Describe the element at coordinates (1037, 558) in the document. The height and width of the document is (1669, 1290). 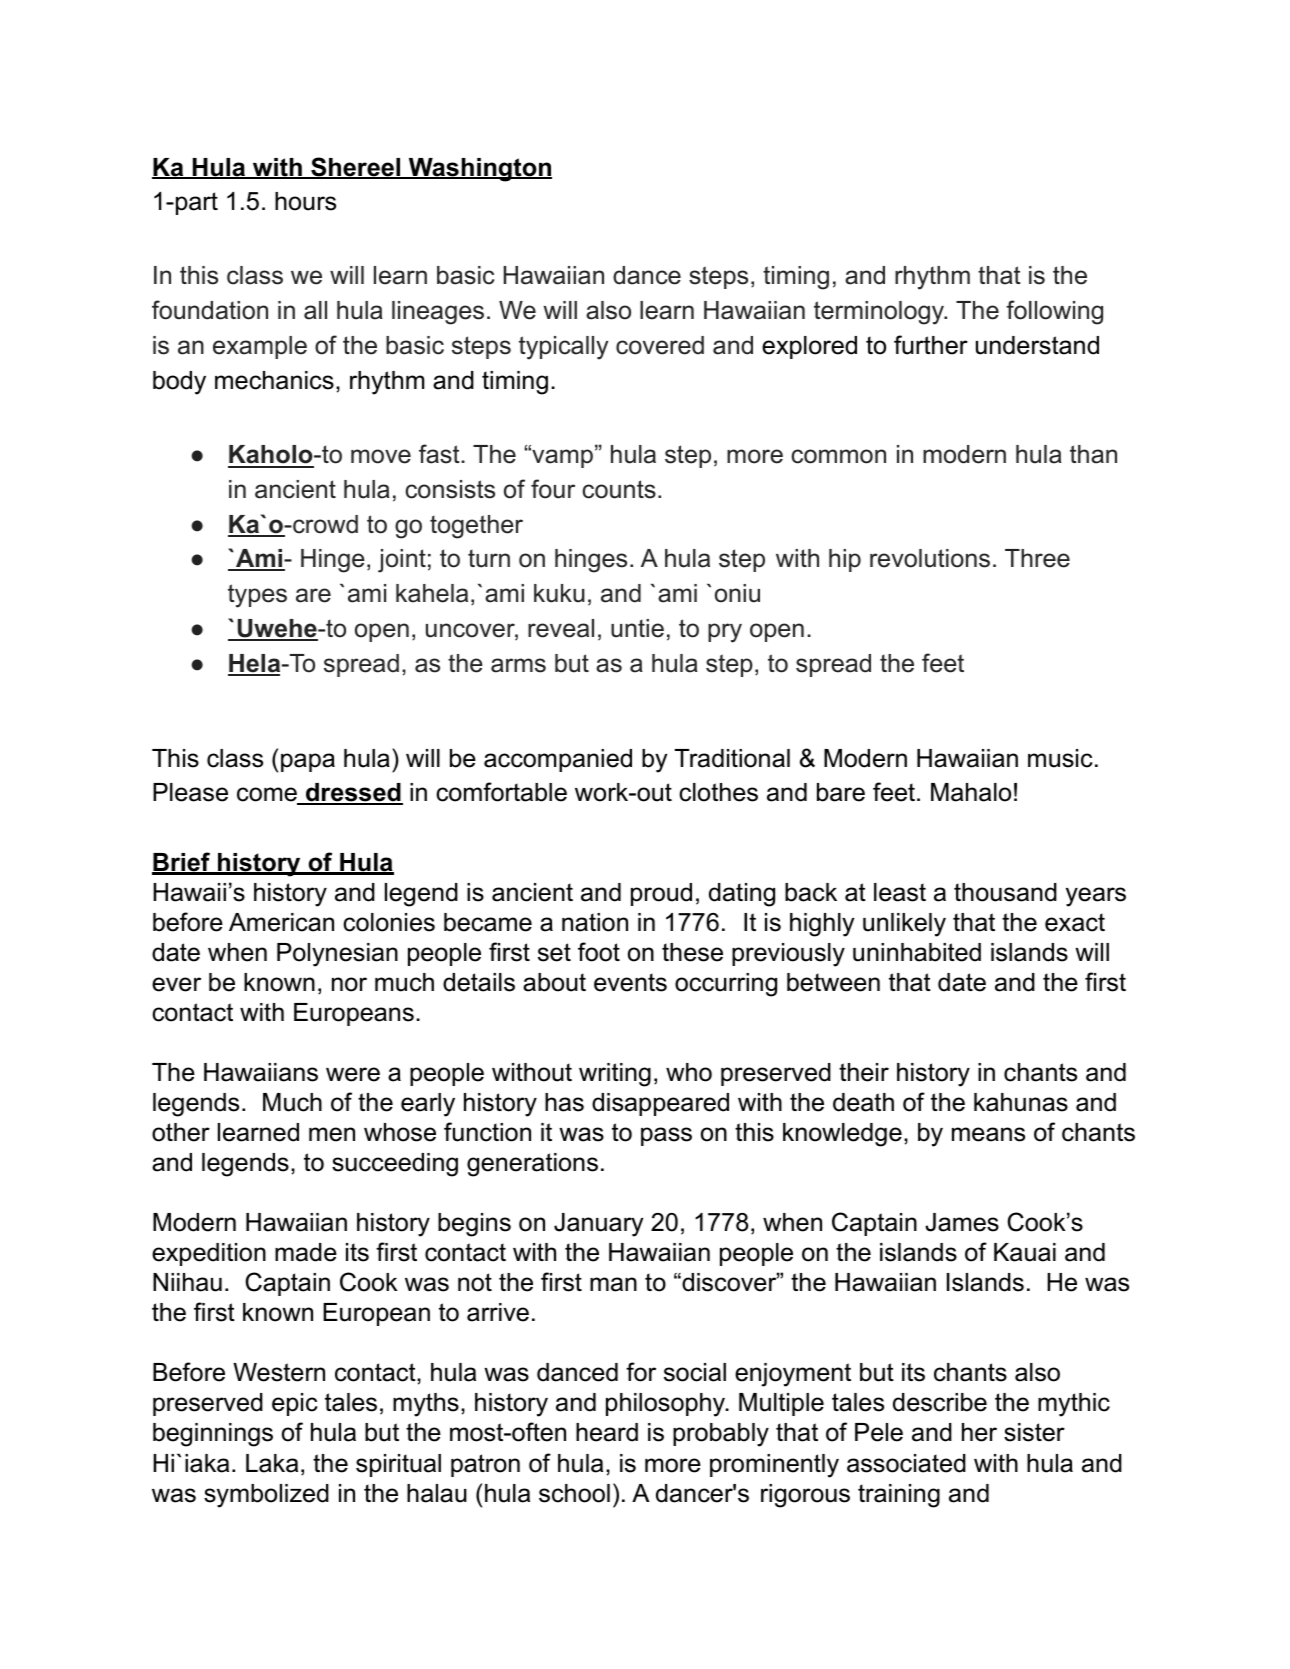
I see `Three` at that location.
